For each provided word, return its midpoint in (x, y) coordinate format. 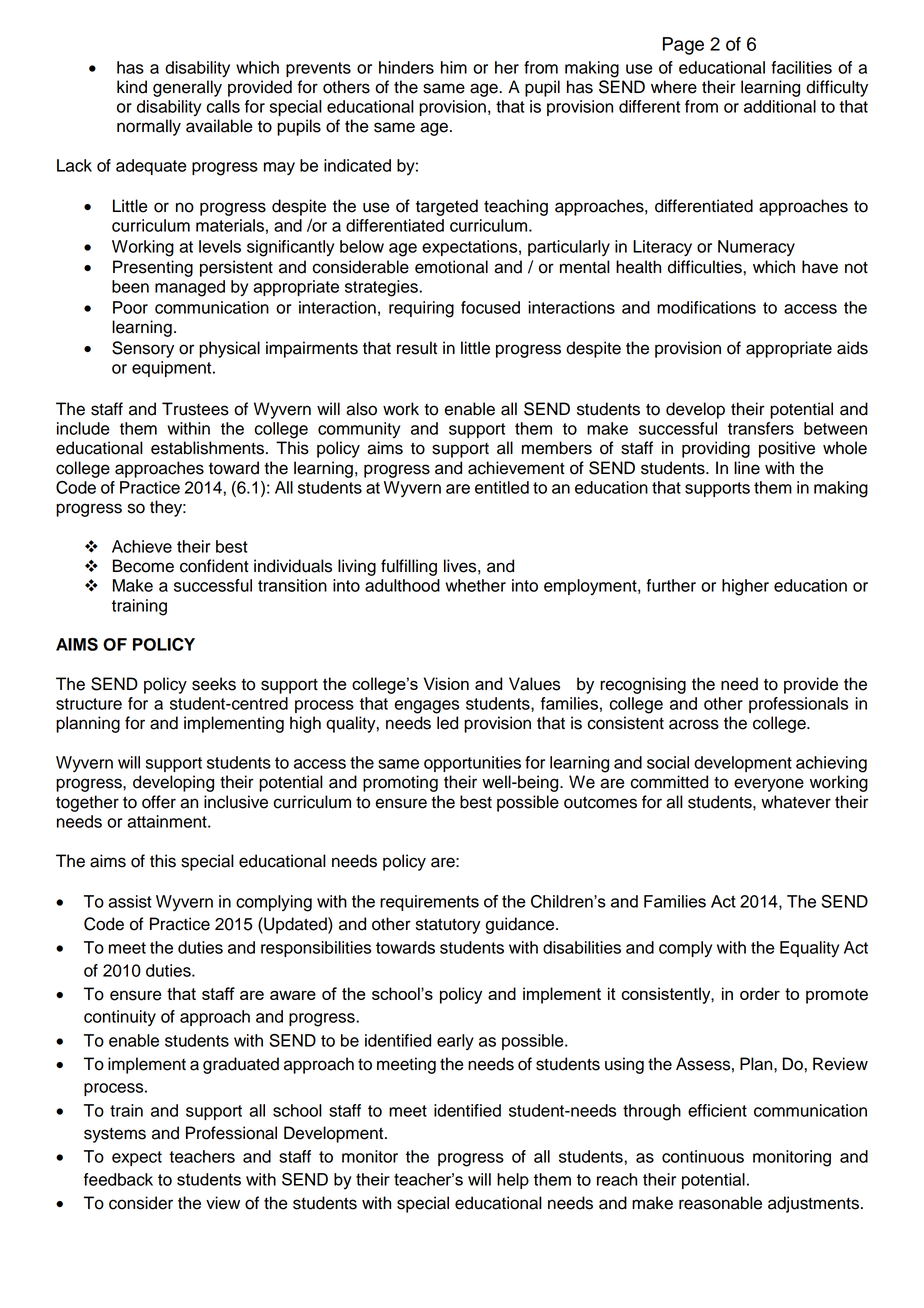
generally (187, 88)
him (454, 67)
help (513, 1181)
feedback (118, 1179)
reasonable (720, 1203)
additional (780, 106)
